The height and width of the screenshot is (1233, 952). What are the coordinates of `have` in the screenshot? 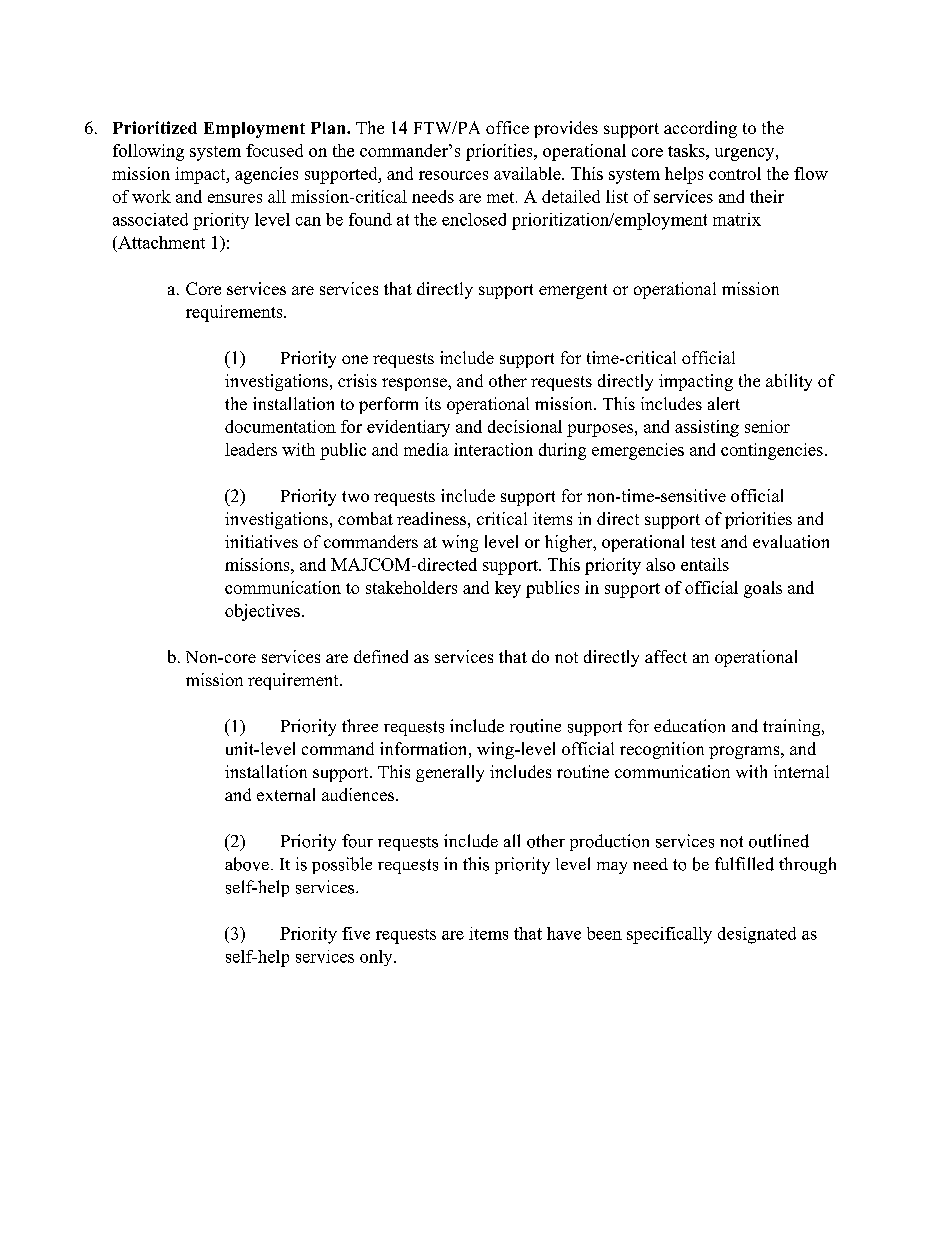 It's located at (564, 933).
